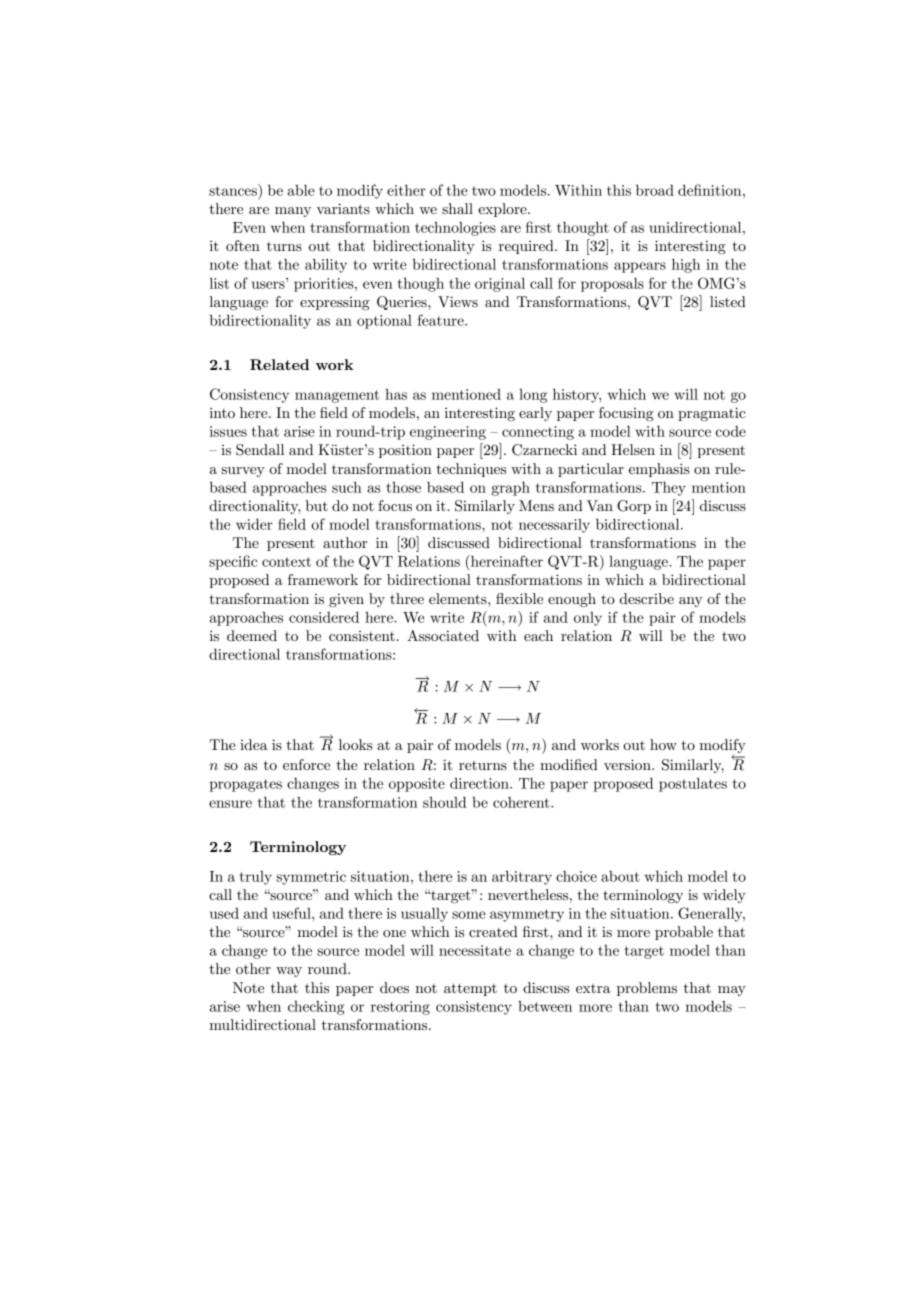 The height and width of the screenshot is (1308, 924). What do you see at coordinates (457, 208) in the screenshot?
I see `shall` at bounding box center [457, 208].
